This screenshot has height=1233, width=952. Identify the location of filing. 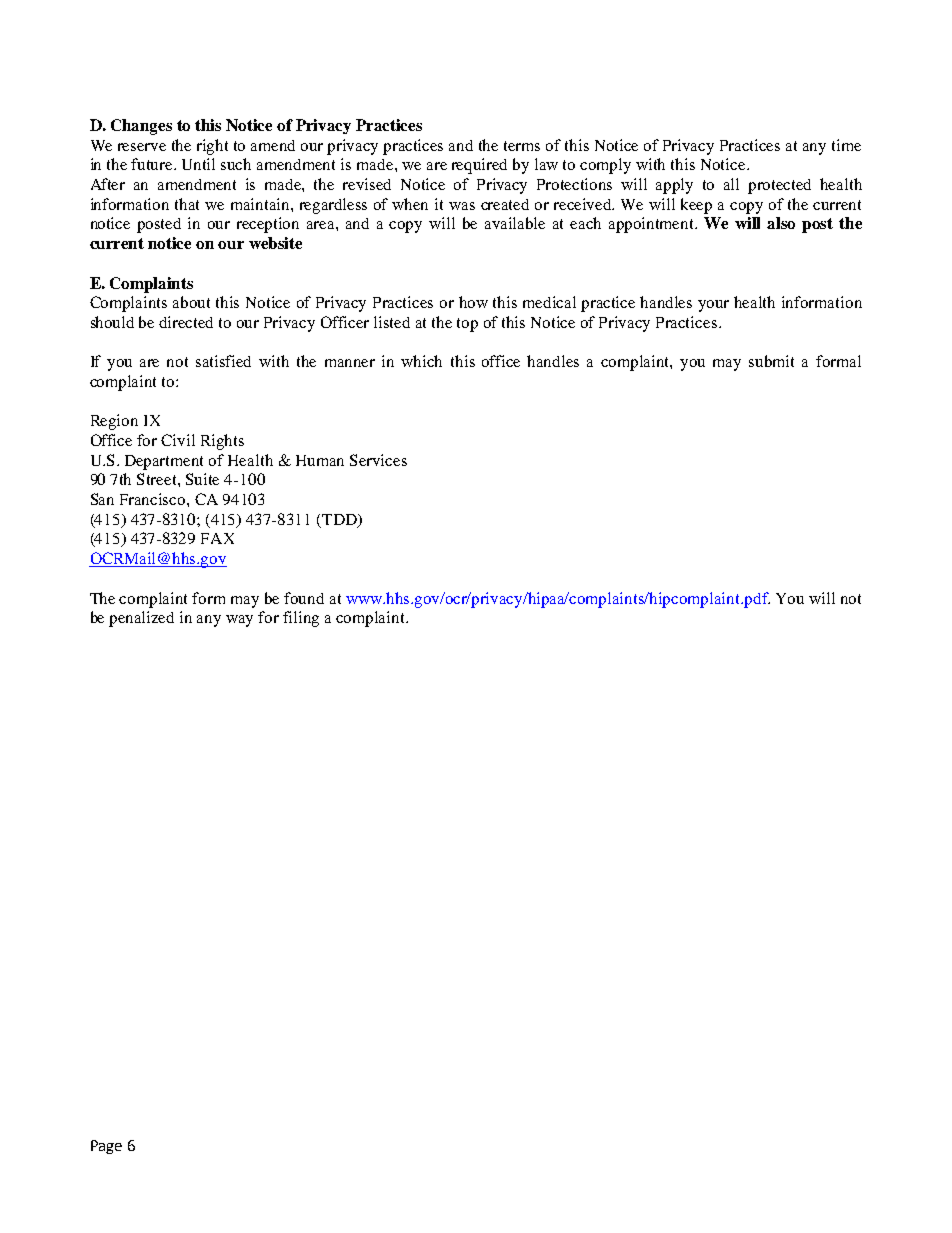
(301, 619).
